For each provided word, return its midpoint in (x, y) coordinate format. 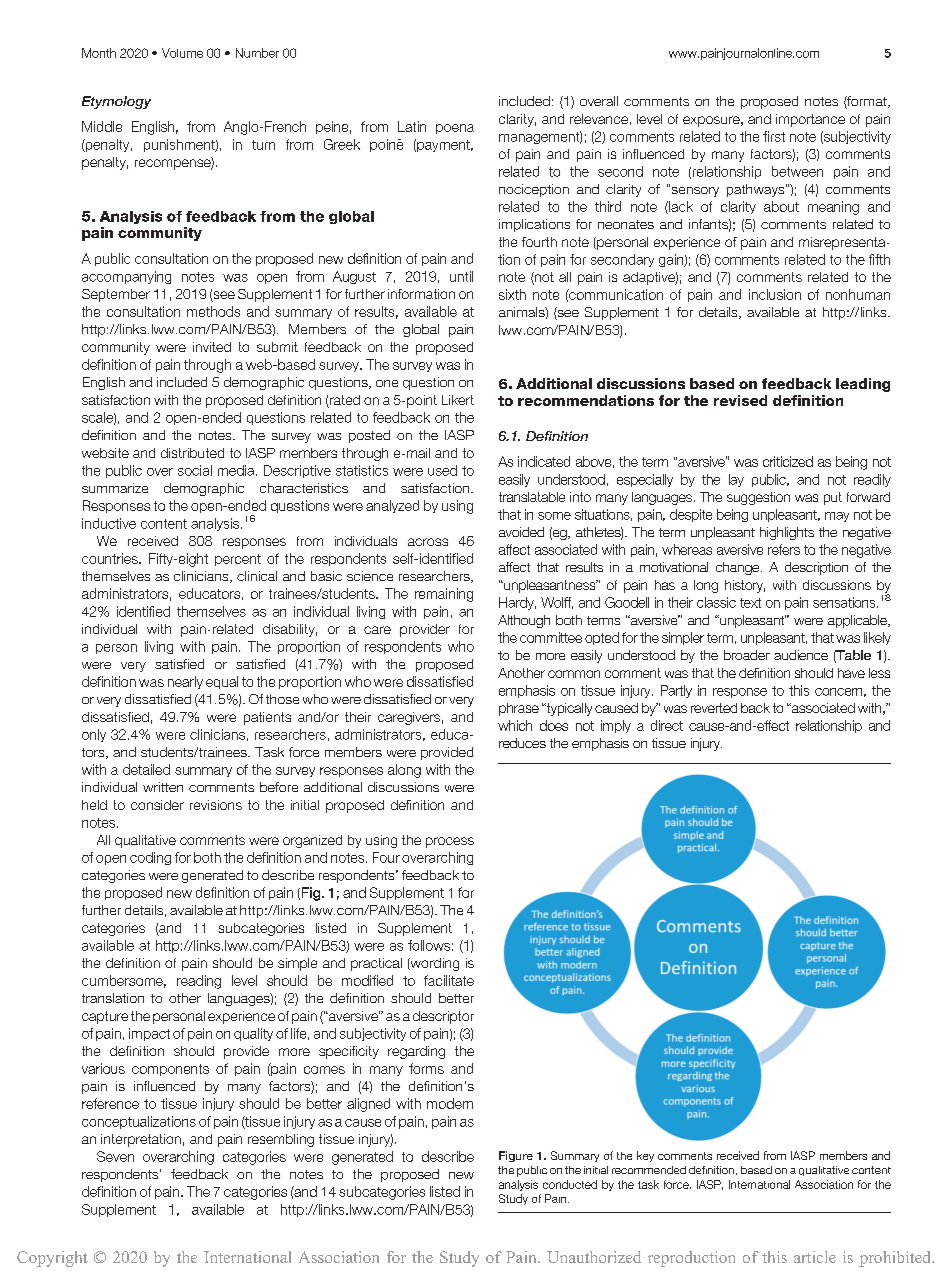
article (815, 1257)
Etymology (116, 102)
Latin (412, 126)
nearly (185, 682)
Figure (516, 1156)
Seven (115, 1156)
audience (801, 655)
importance (810, 120)
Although (524, 621)
